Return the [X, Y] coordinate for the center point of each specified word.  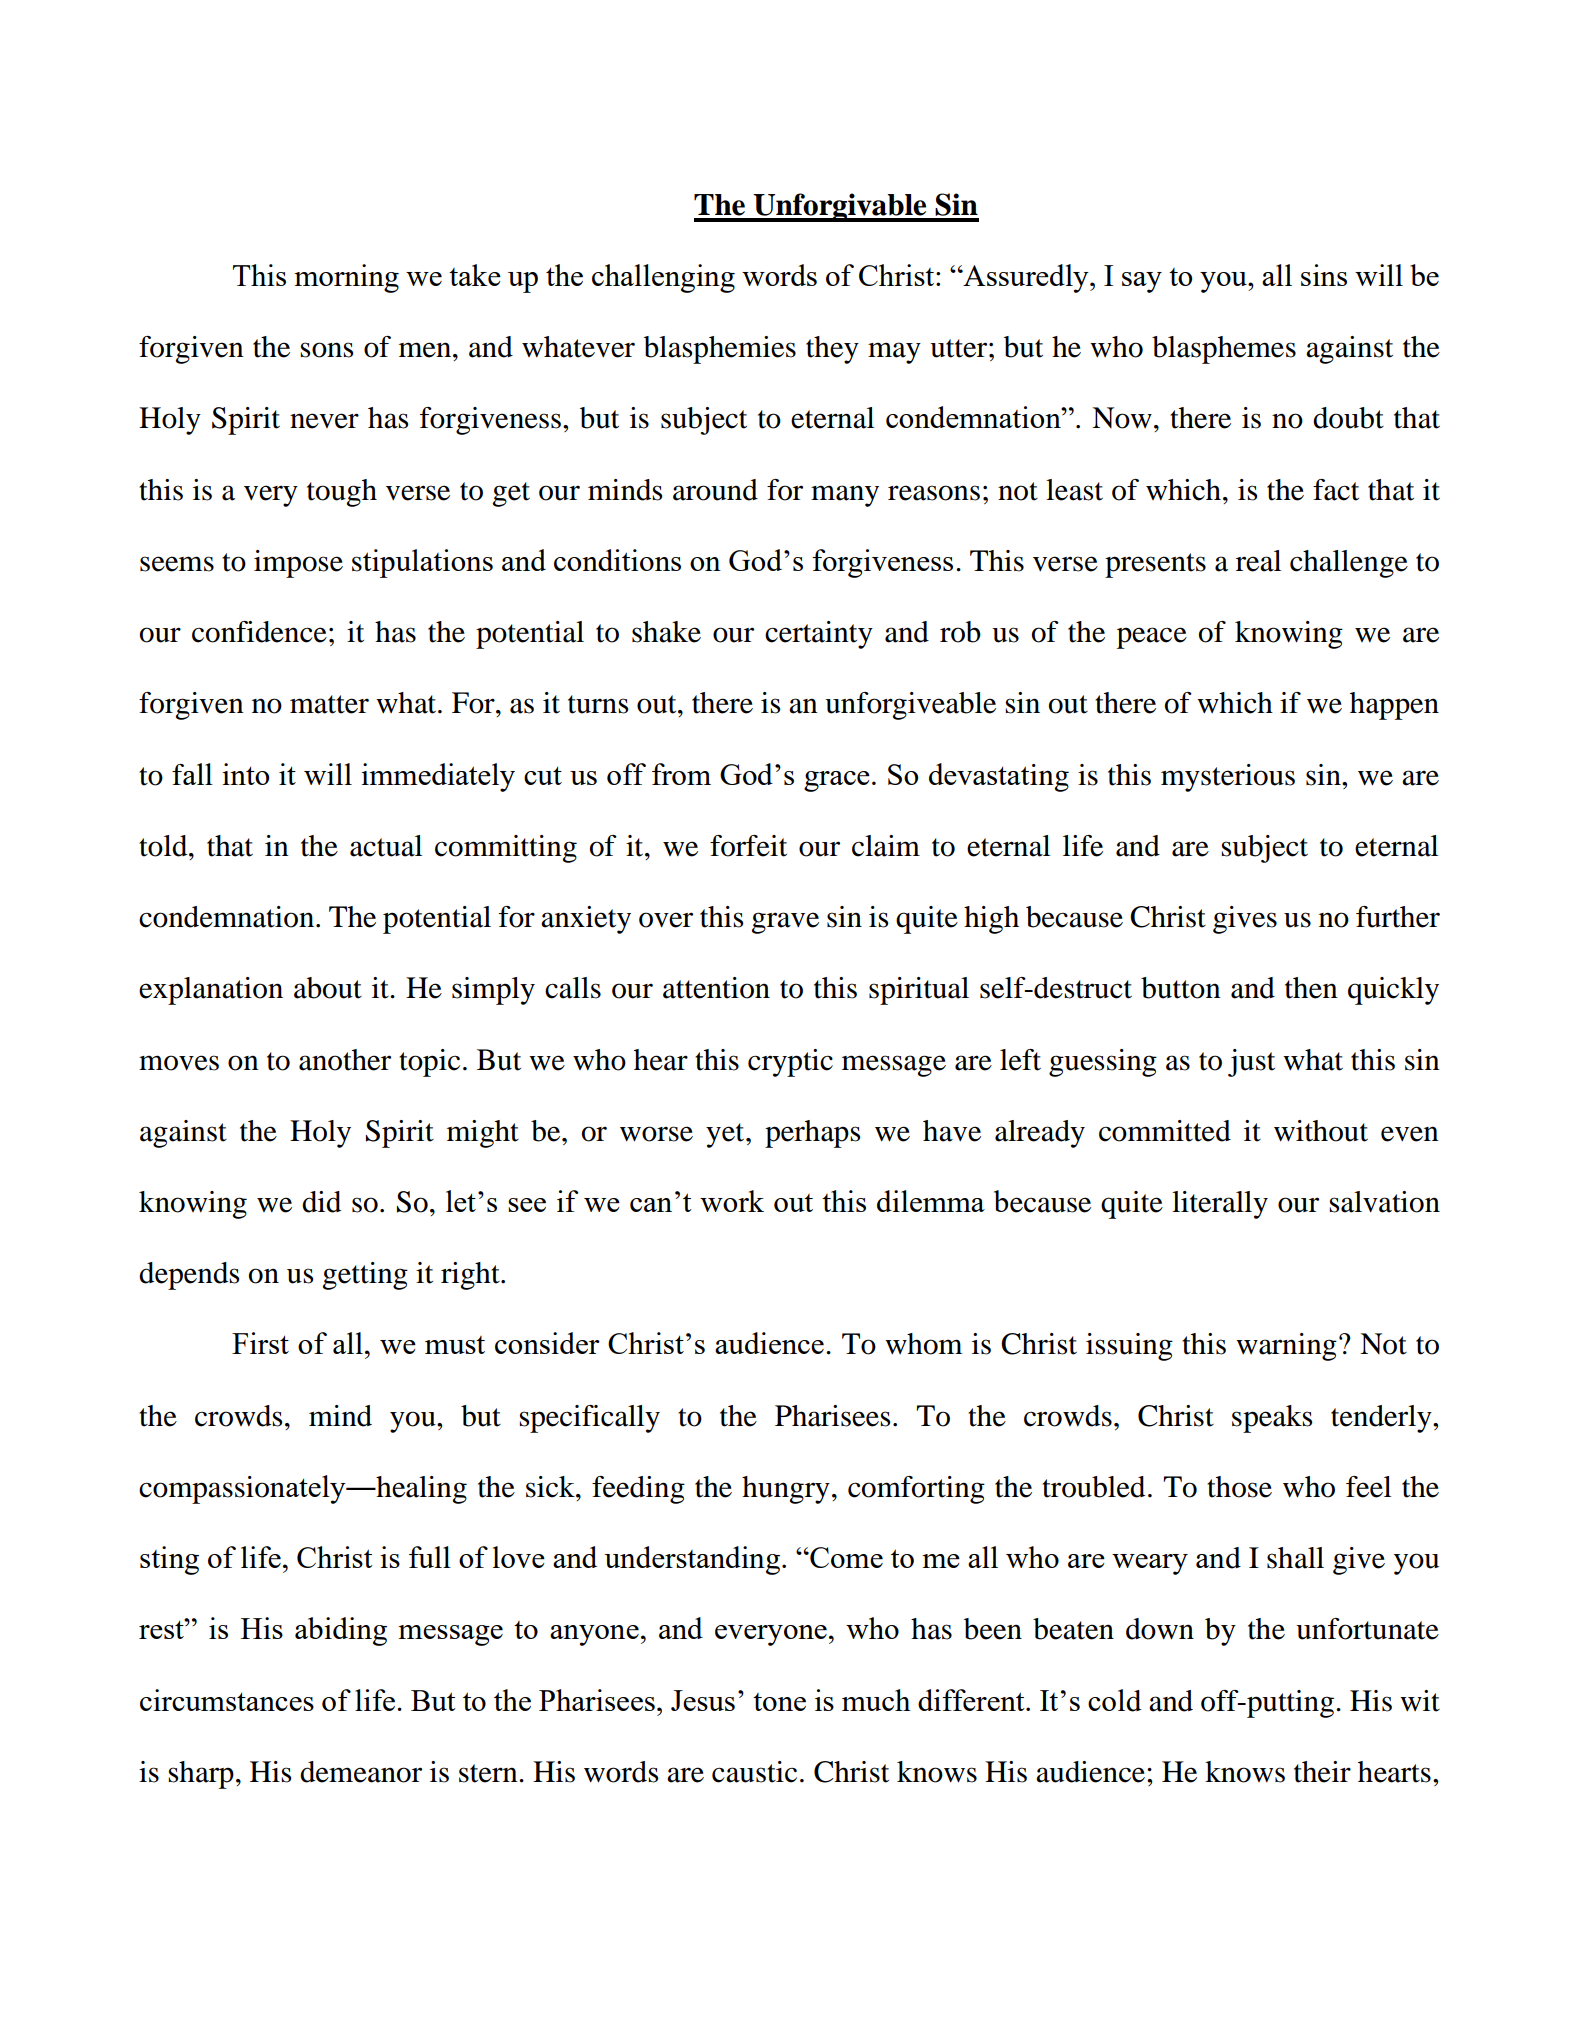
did [321, 1202]
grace [837, 781]
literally [1220, 1205]
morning [346, 278]
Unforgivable [840, 207]
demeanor [361, 1772]
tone [779, 1702]
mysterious [1228, 778]
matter [329, 704]
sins [1324, 275]
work [732, 1201]
